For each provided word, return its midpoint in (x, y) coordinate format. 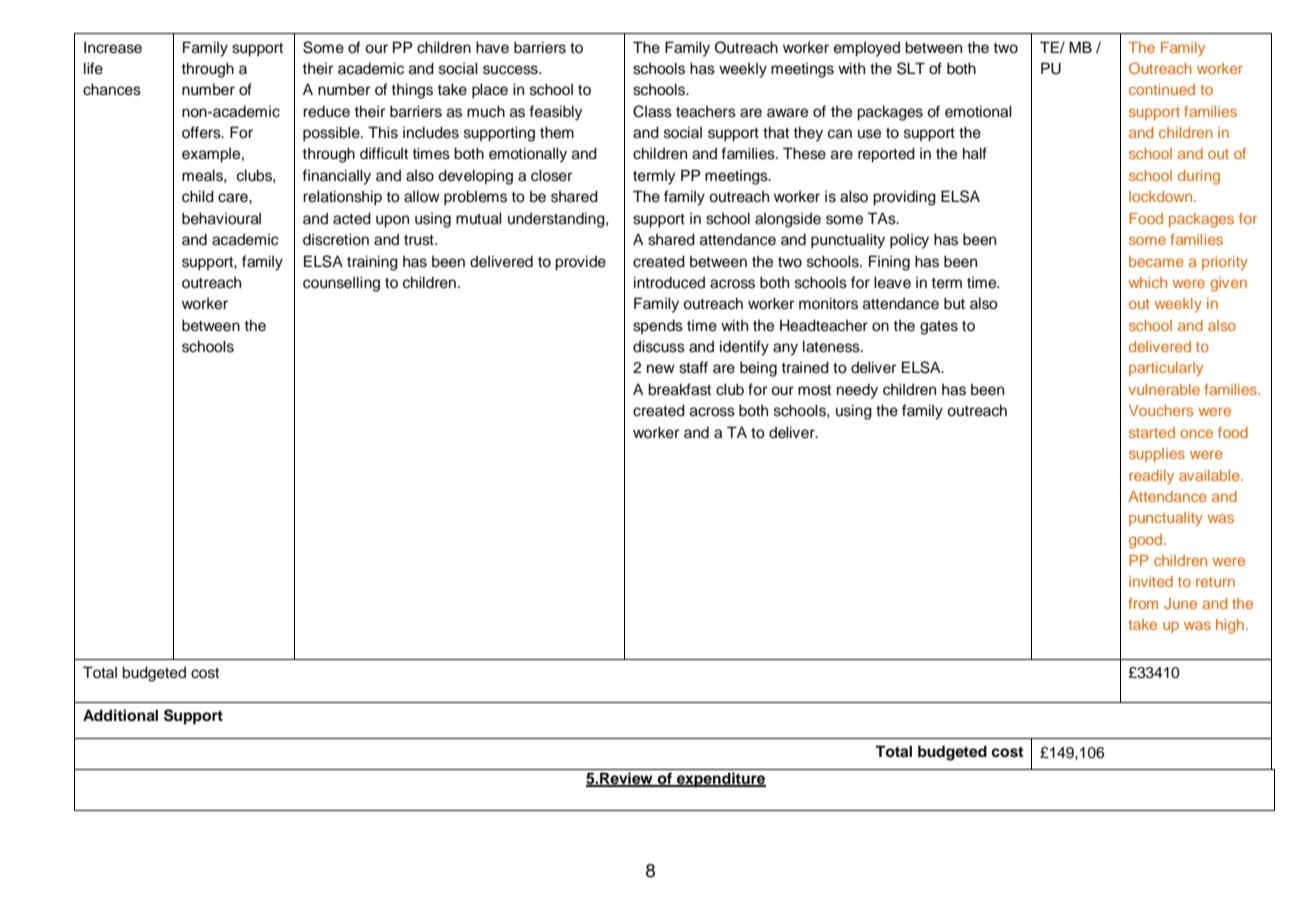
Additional (120, 715)
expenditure (720, 780)
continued (1162, 89)
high (1230, 626)
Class (652, 111)
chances (112, 89)
